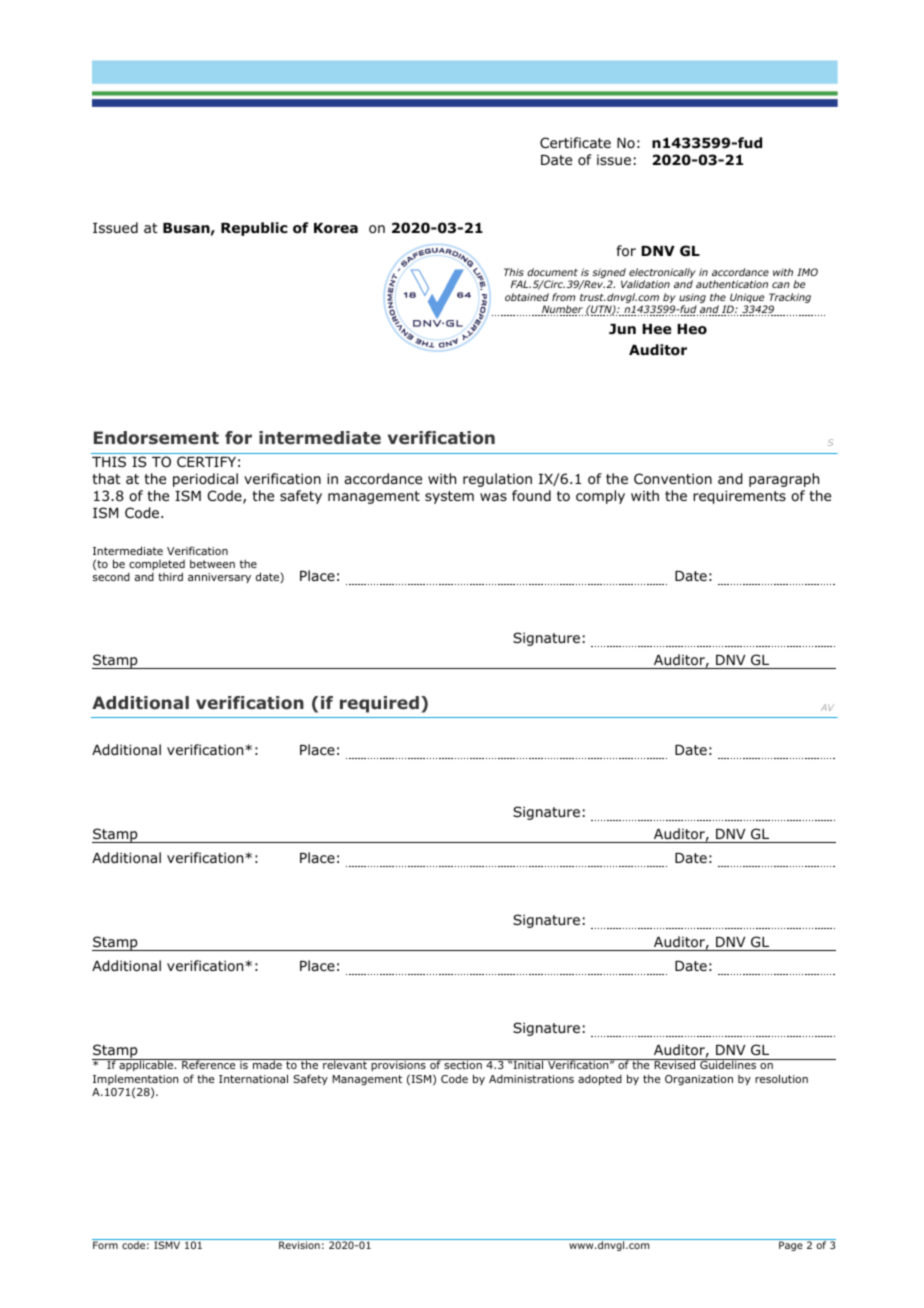 The width and height of the screenshot is (924, 1308). I want to click on Republic, so click(254, 229).
